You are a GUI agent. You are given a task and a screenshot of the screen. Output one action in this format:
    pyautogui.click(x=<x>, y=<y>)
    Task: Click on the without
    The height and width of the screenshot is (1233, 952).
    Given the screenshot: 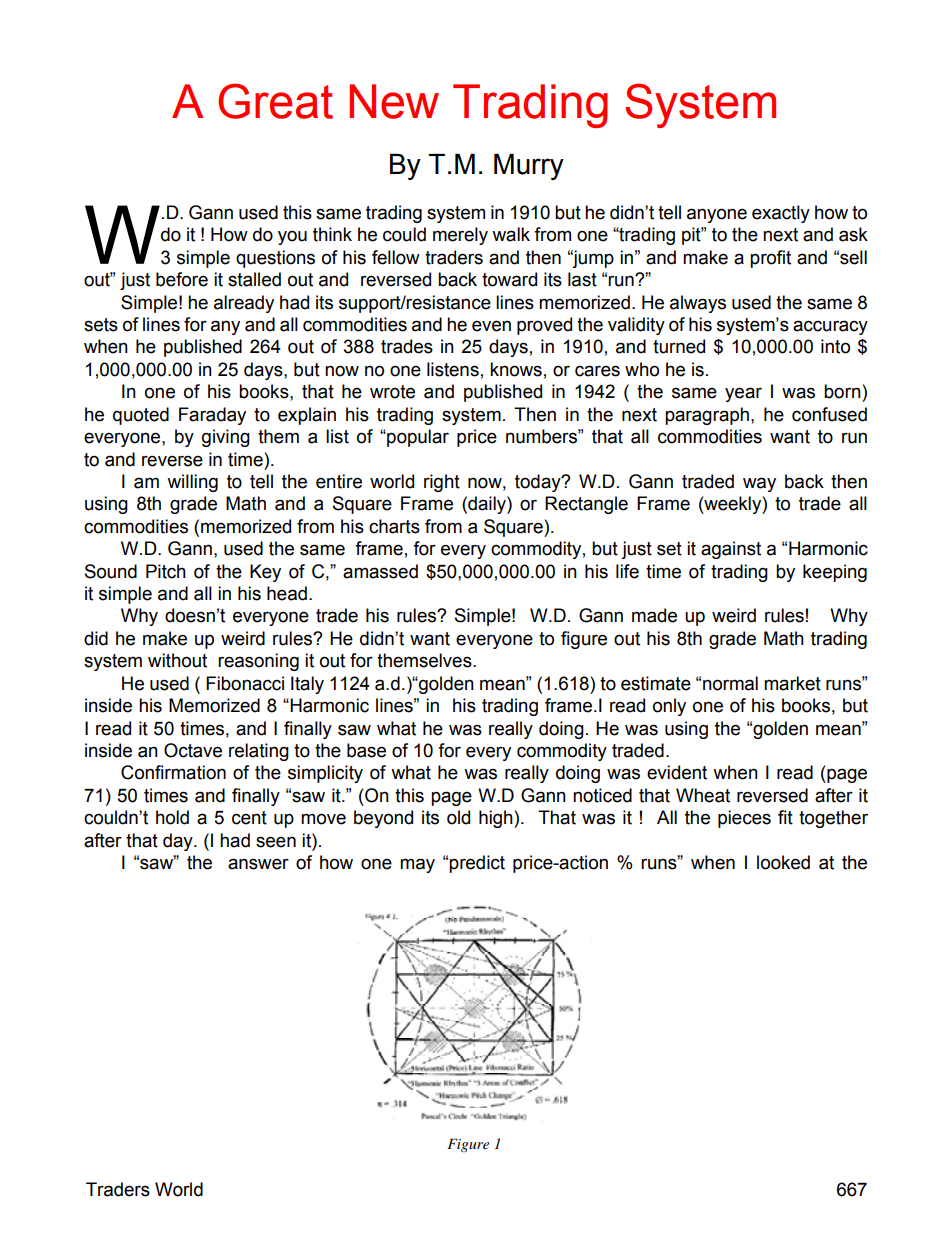 What is the action you would take?
    pyautogui.click(x=177, y=660)
